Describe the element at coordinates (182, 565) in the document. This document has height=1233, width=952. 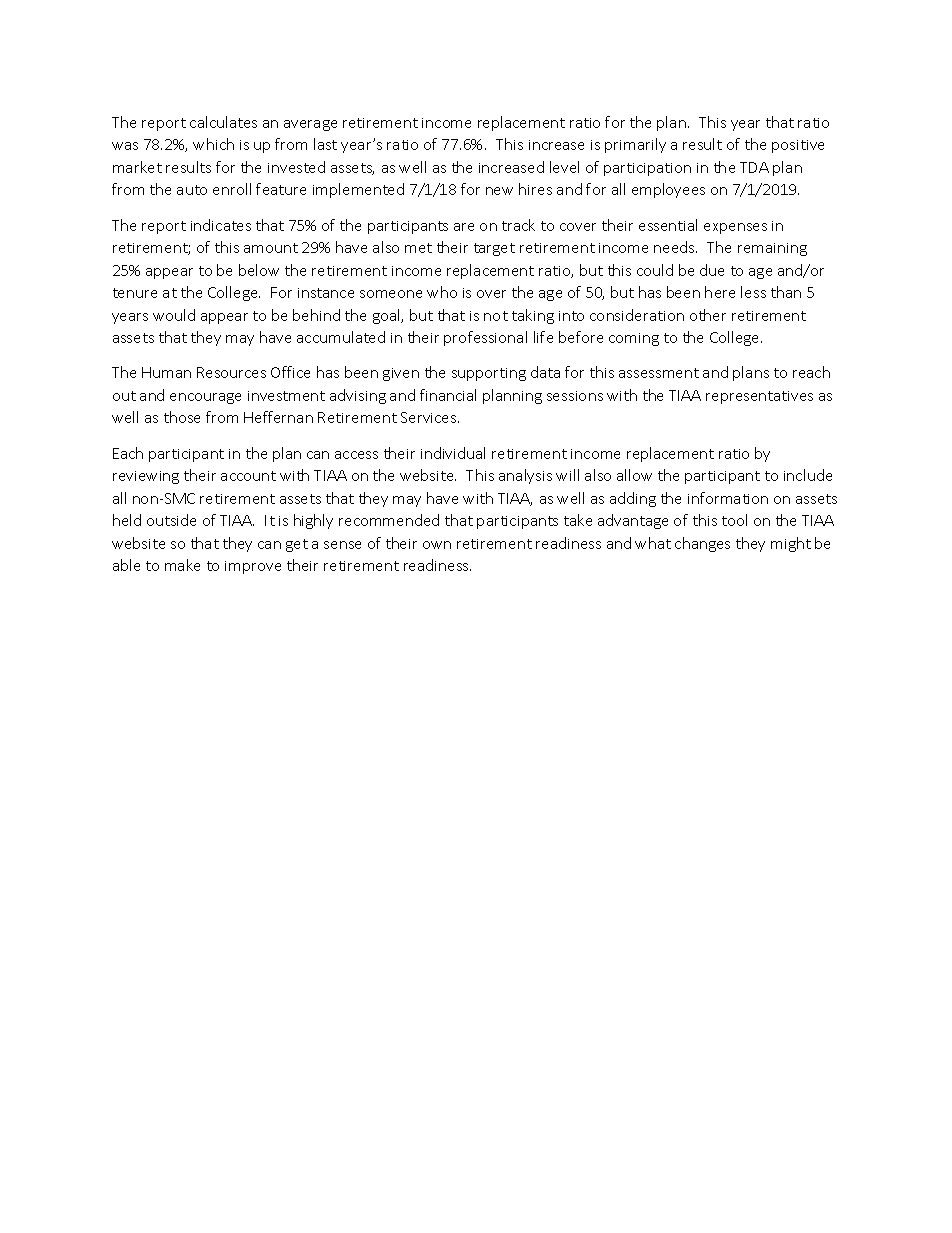
I see `make` at that location.
